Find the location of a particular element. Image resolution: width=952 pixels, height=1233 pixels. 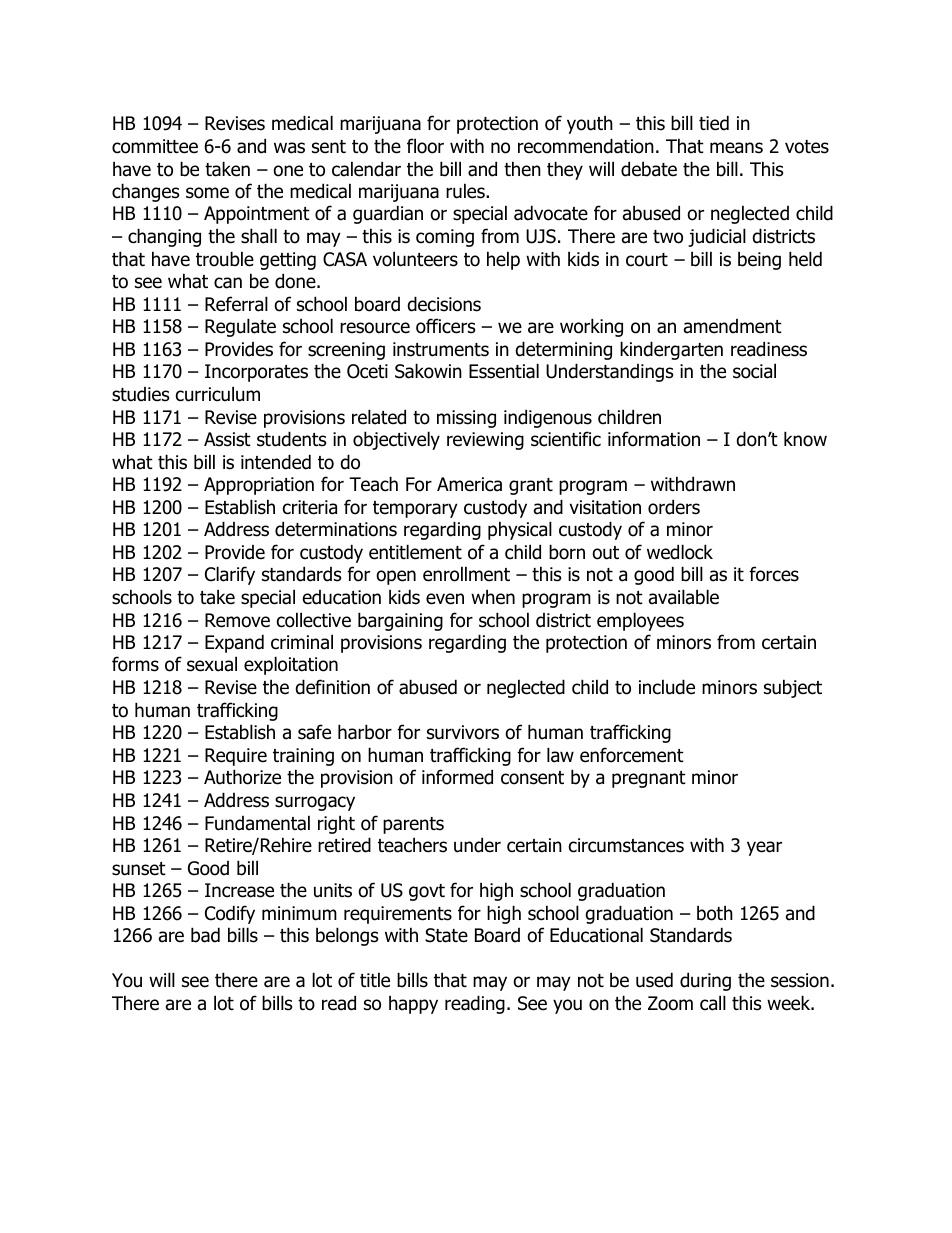

bad is located at coordinates (205, 935).
